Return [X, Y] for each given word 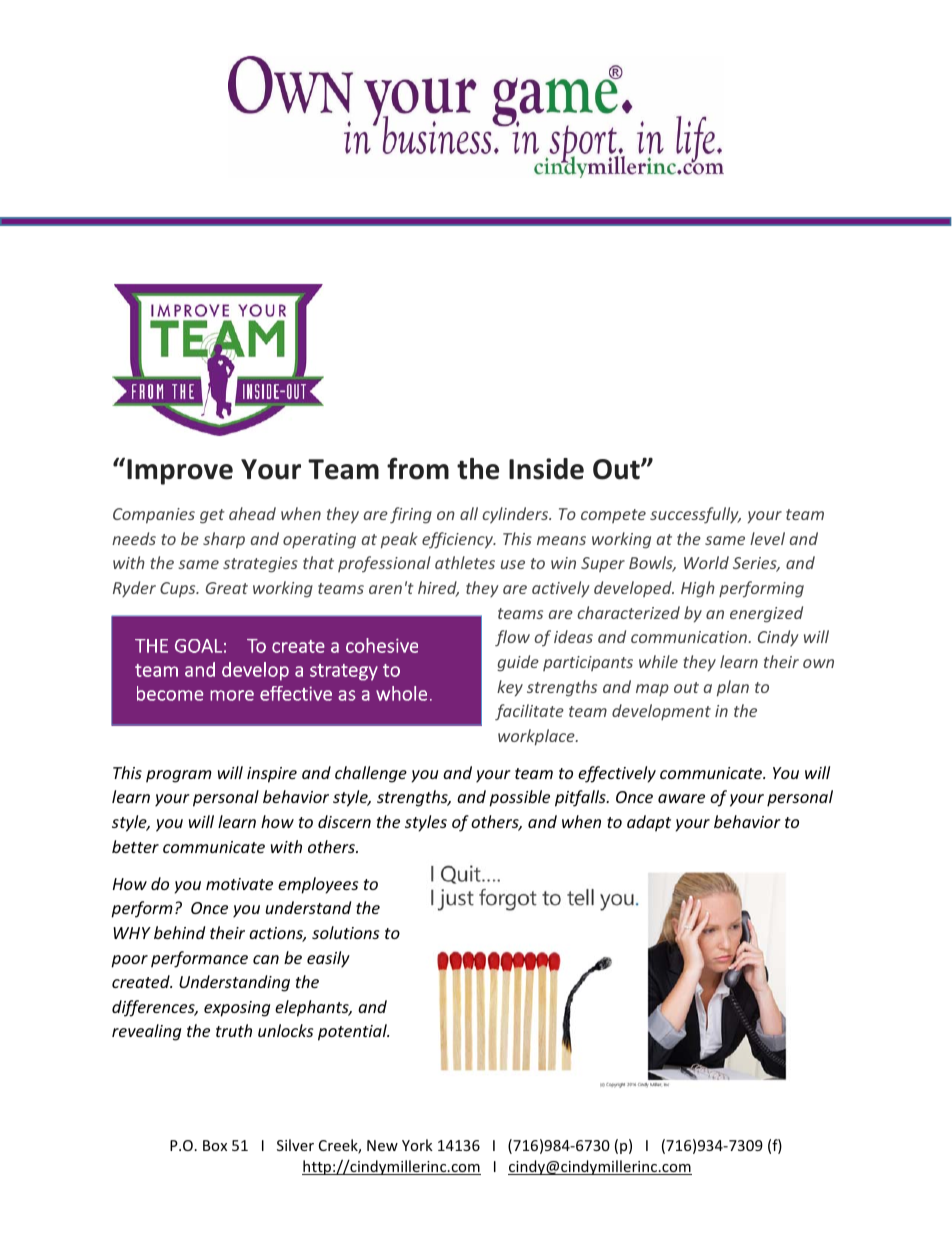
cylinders [516, 515]
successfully [695, 515]
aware [681, 798]
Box [215, 1145]
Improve [180, 472]
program [179, 776]
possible [519, 798]
